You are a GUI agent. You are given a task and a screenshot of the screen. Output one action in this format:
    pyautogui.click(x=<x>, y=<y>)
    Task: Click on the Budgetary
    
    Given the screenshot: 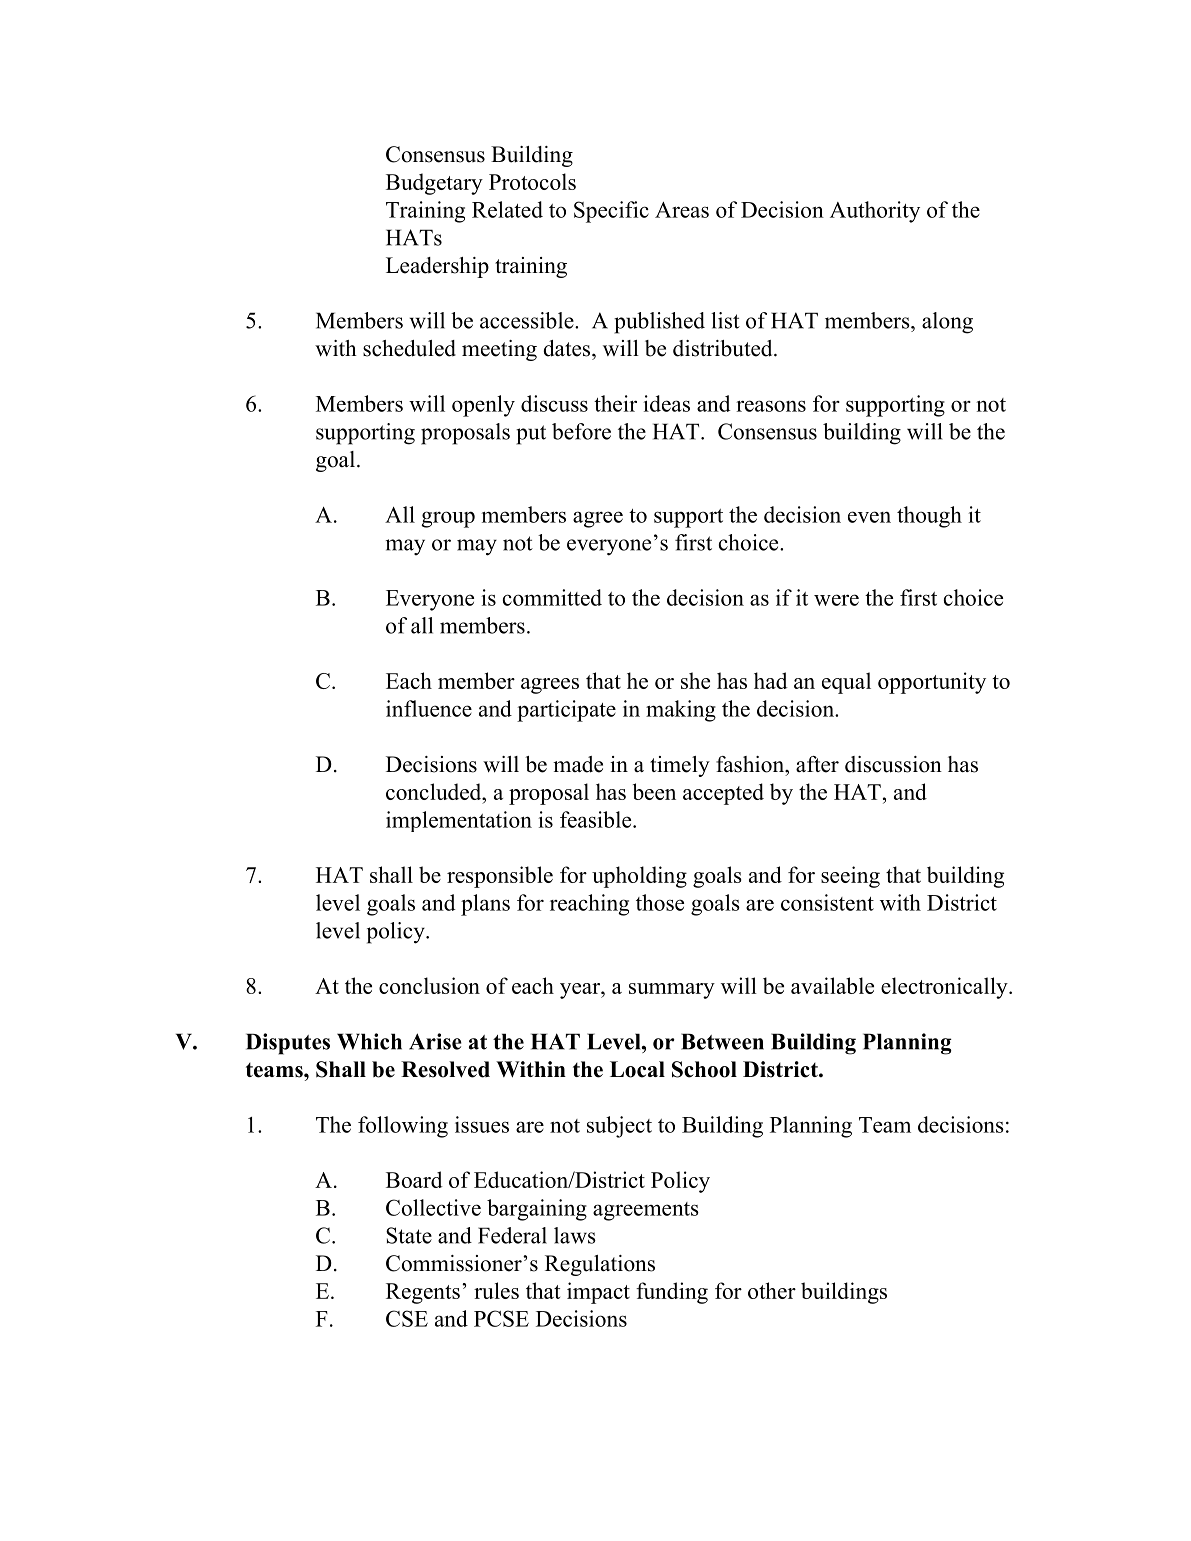 What is the action you would take?
    pyautogui.click(x=434, y=184)
